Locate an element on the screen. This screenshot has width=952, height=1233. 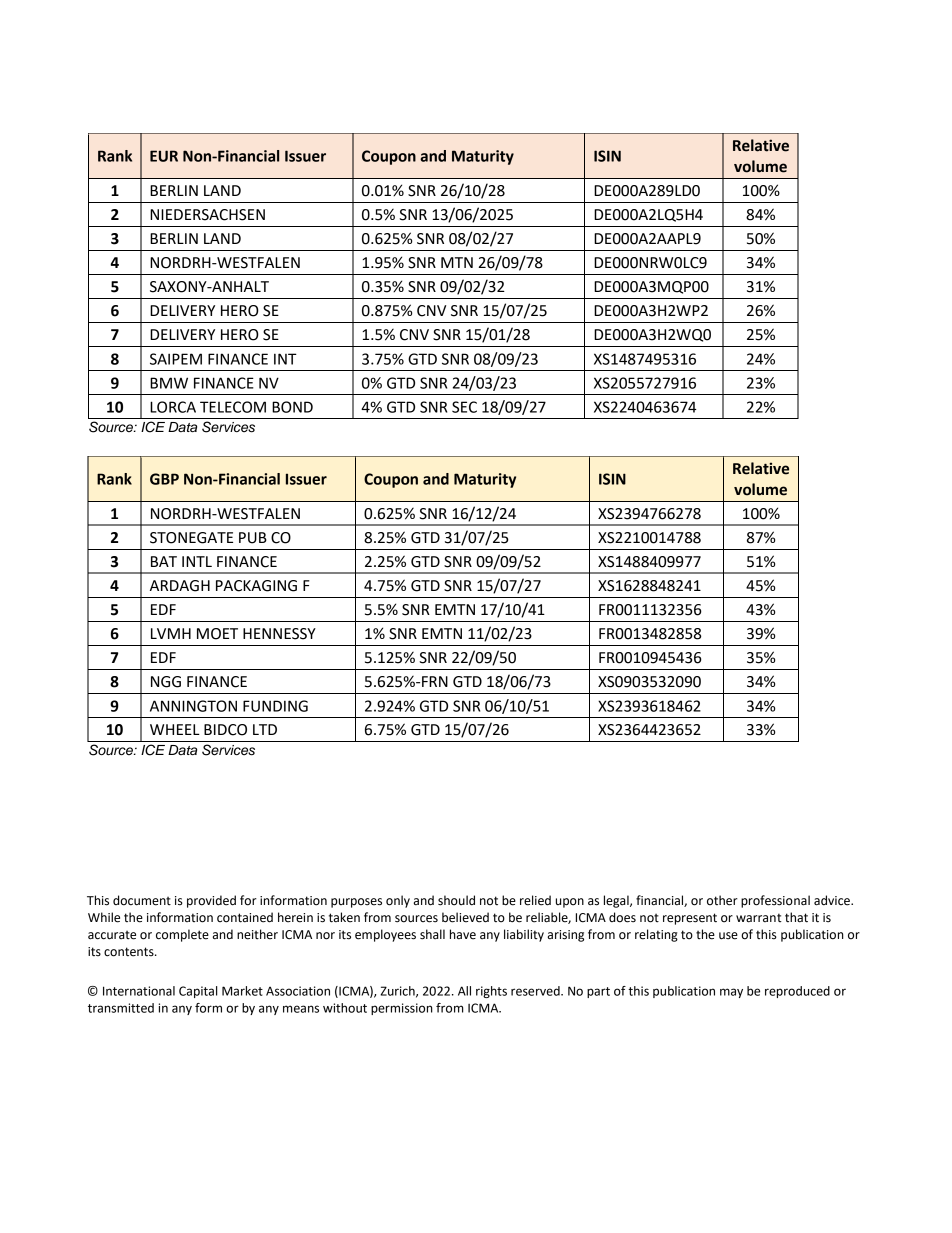
PACKAGING is located at coordinates (256, 586).
